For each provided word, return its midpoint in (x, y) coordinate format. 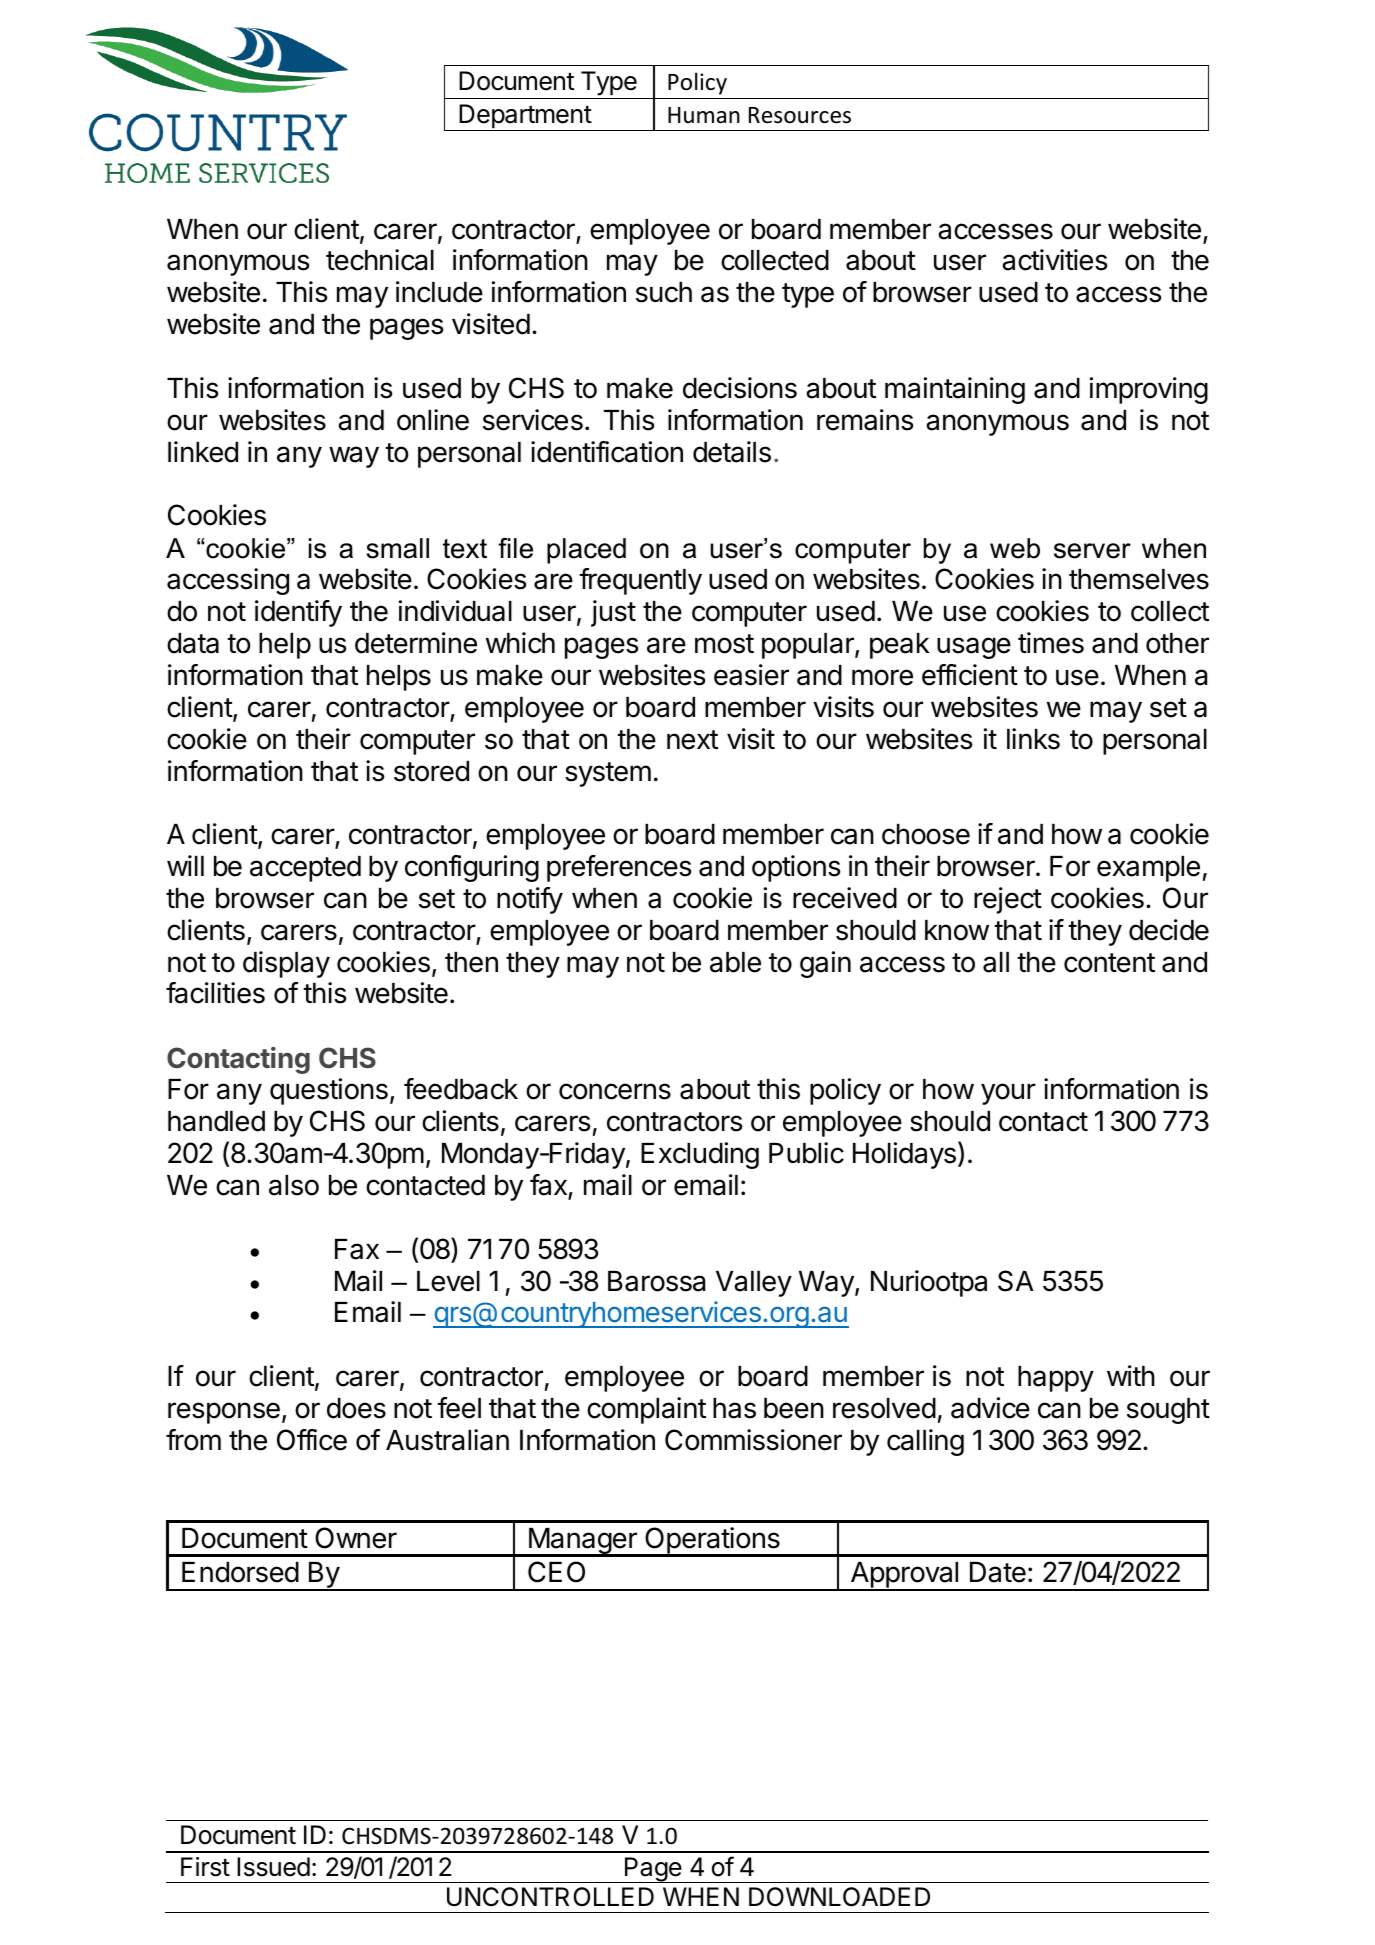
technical (380, 260)
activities (1055, 260)
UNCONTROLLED (550, 1897)
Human (704, 115)
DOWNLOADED (839, 1897)
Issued (273, 1867)
